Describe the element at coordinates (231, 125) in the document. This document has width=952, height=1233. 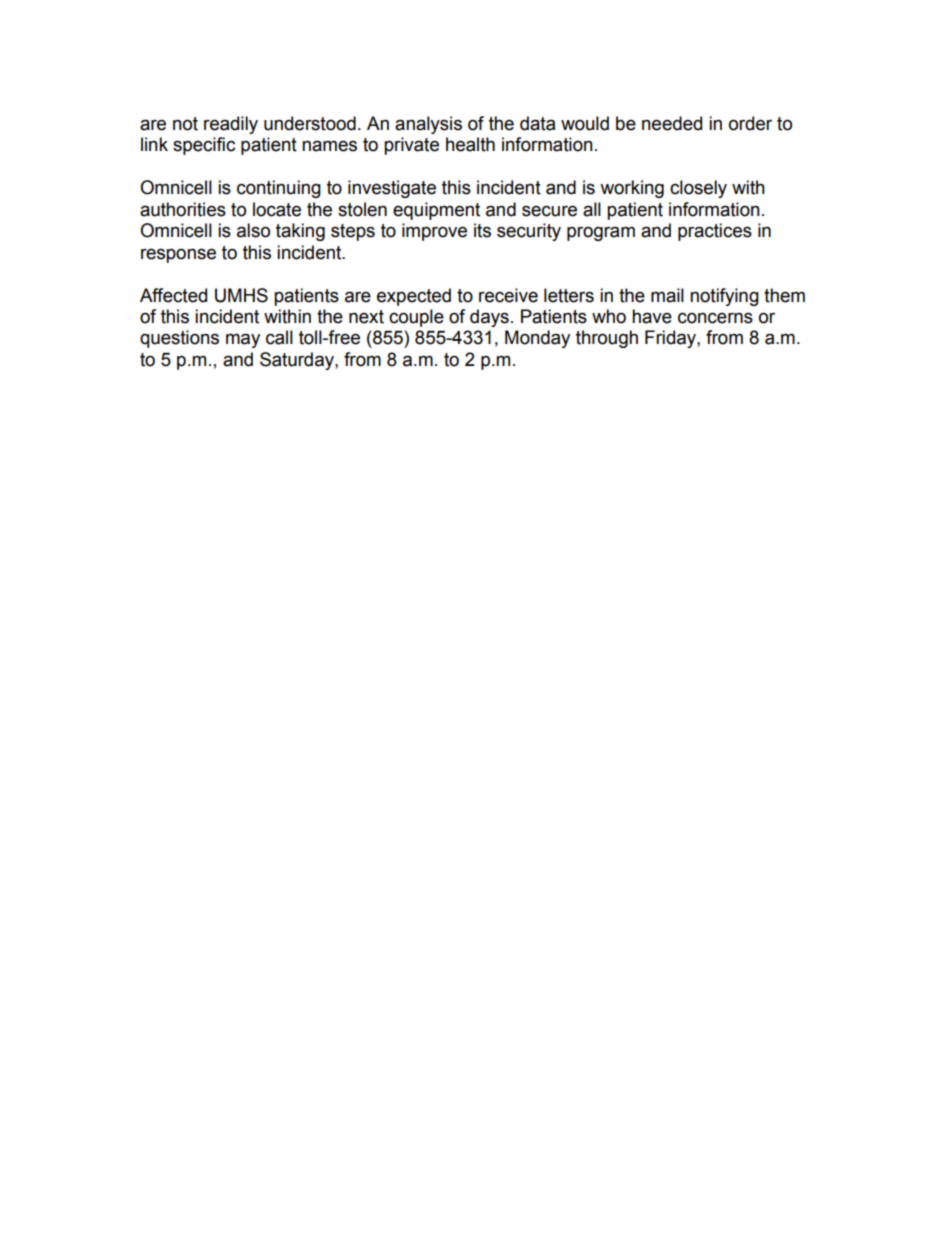
I see `readily` at that location.
